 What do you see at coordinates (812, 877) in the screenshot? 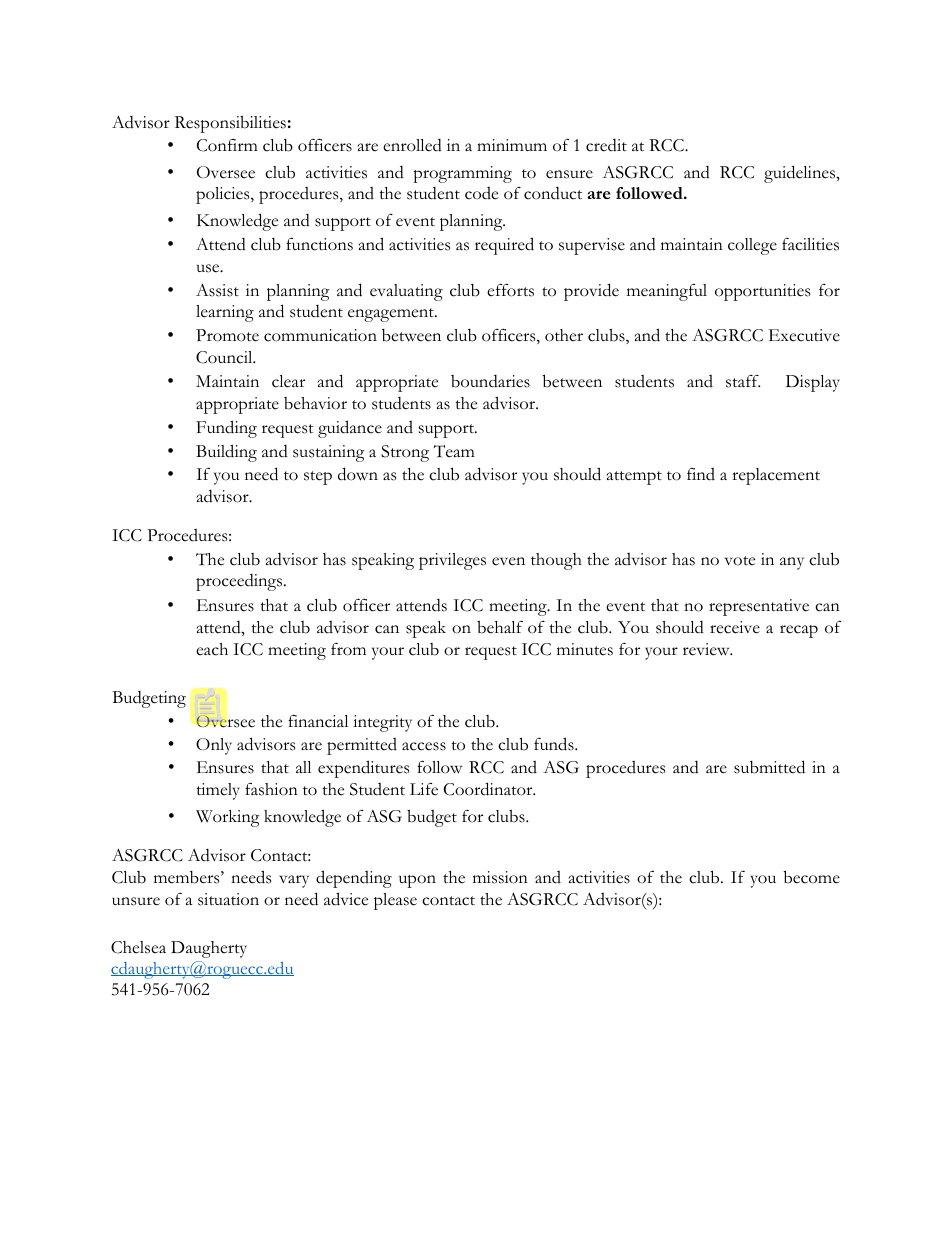
I see `become` at bounding box center [812, 877].
